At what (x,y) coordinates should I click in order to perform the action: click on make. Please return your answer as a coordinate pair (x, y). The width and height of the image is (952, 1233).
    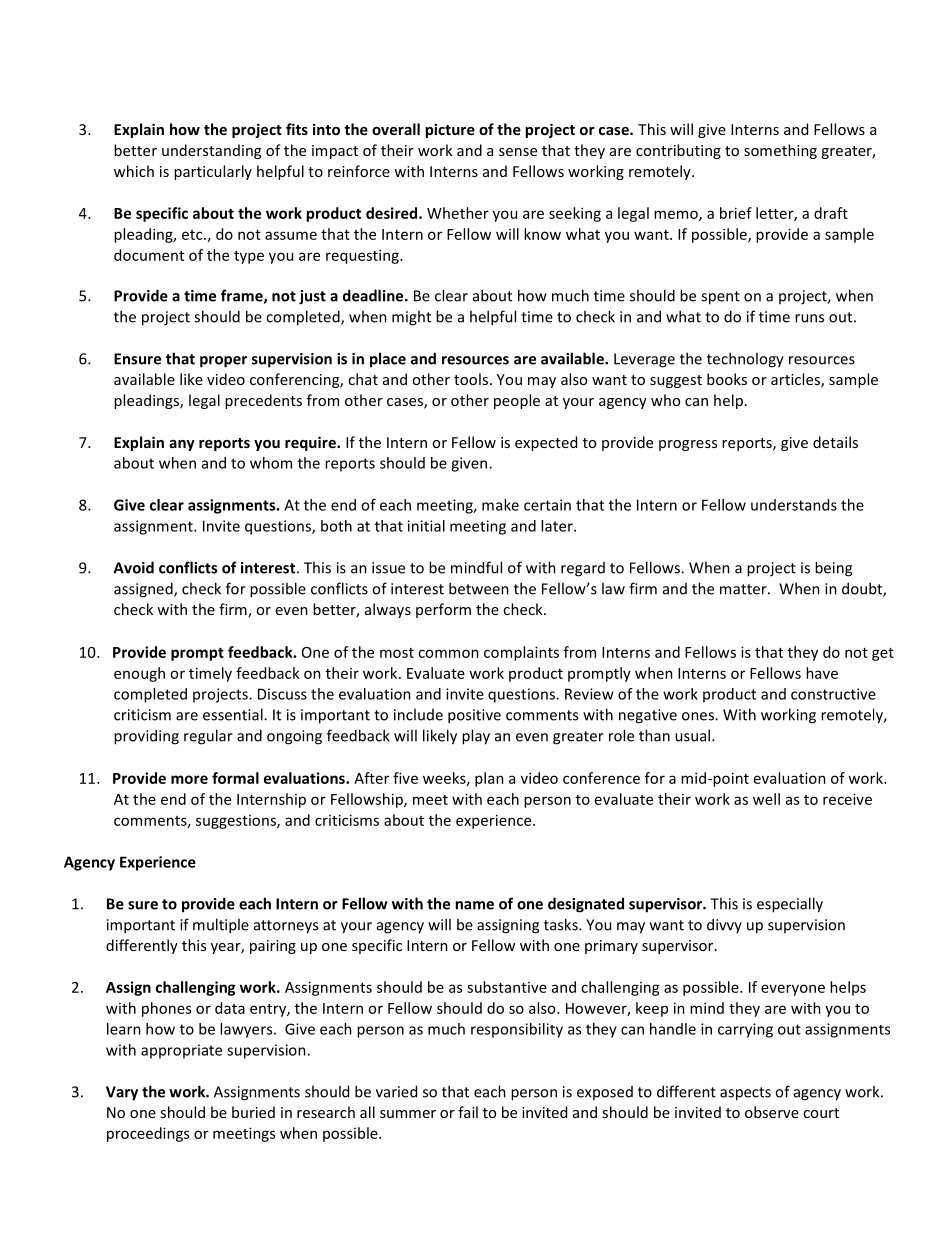
    Looking at the image, I should click on (500, 505).
